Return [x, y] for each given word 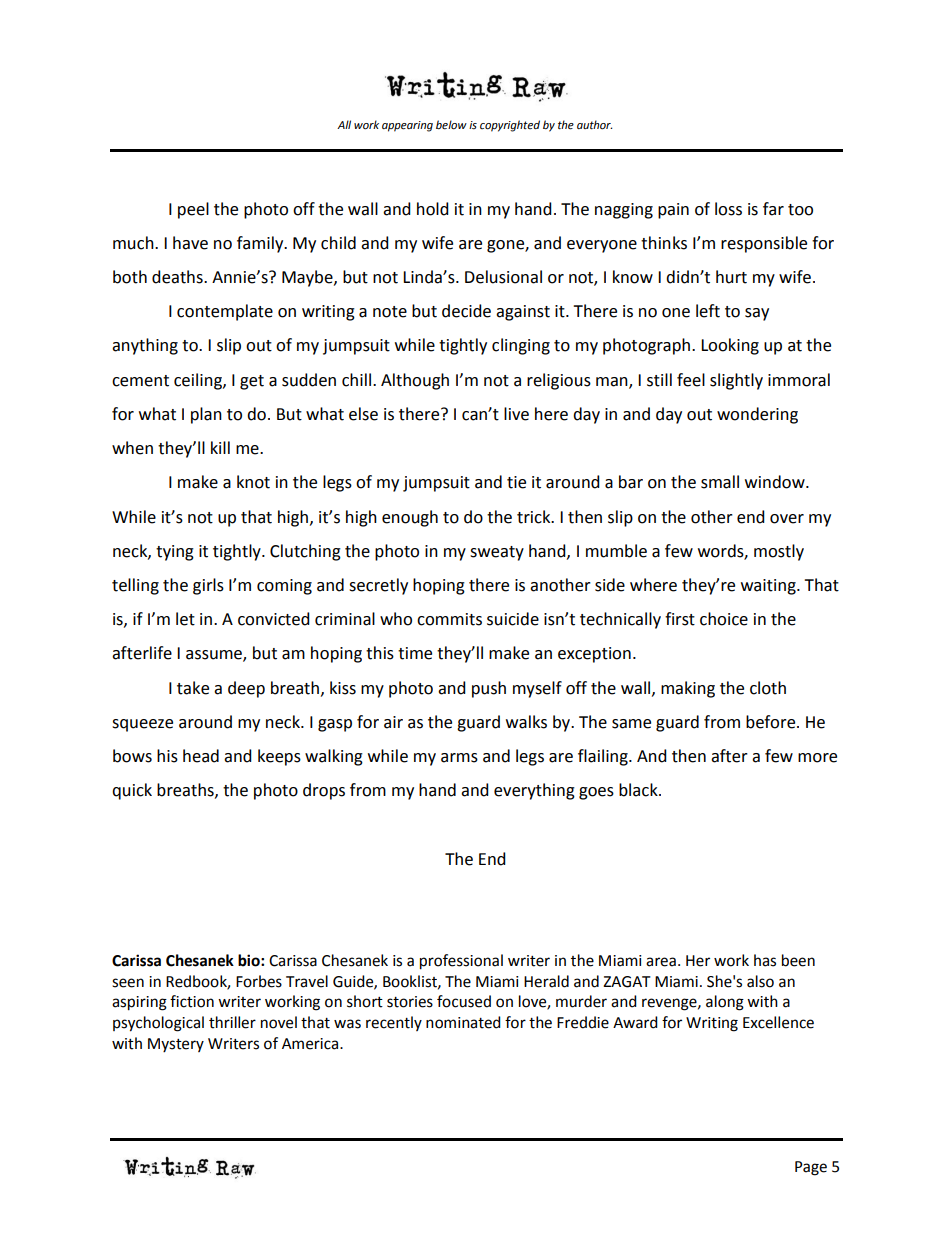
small [720, 482]
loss [728, 209]
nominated [463, 1022]
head [201, 756]
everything [534, 791]
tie [516, 482]
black [639, 790]
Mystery [176, 1045]
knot [253, 482]
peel [193, 210]
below [451, 125]
